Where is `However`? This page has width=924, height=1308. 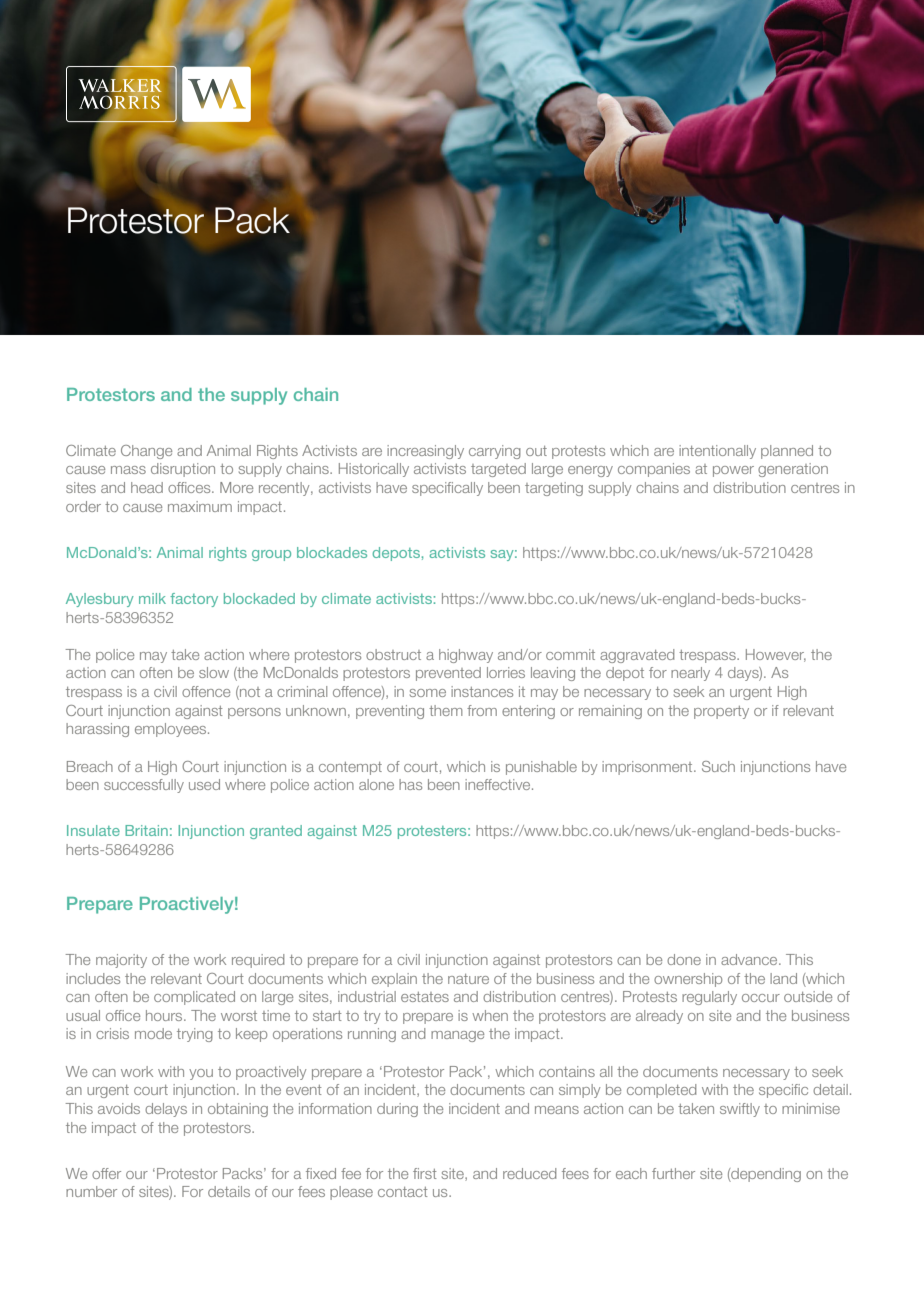
However is located at coordinates (776, 655).
